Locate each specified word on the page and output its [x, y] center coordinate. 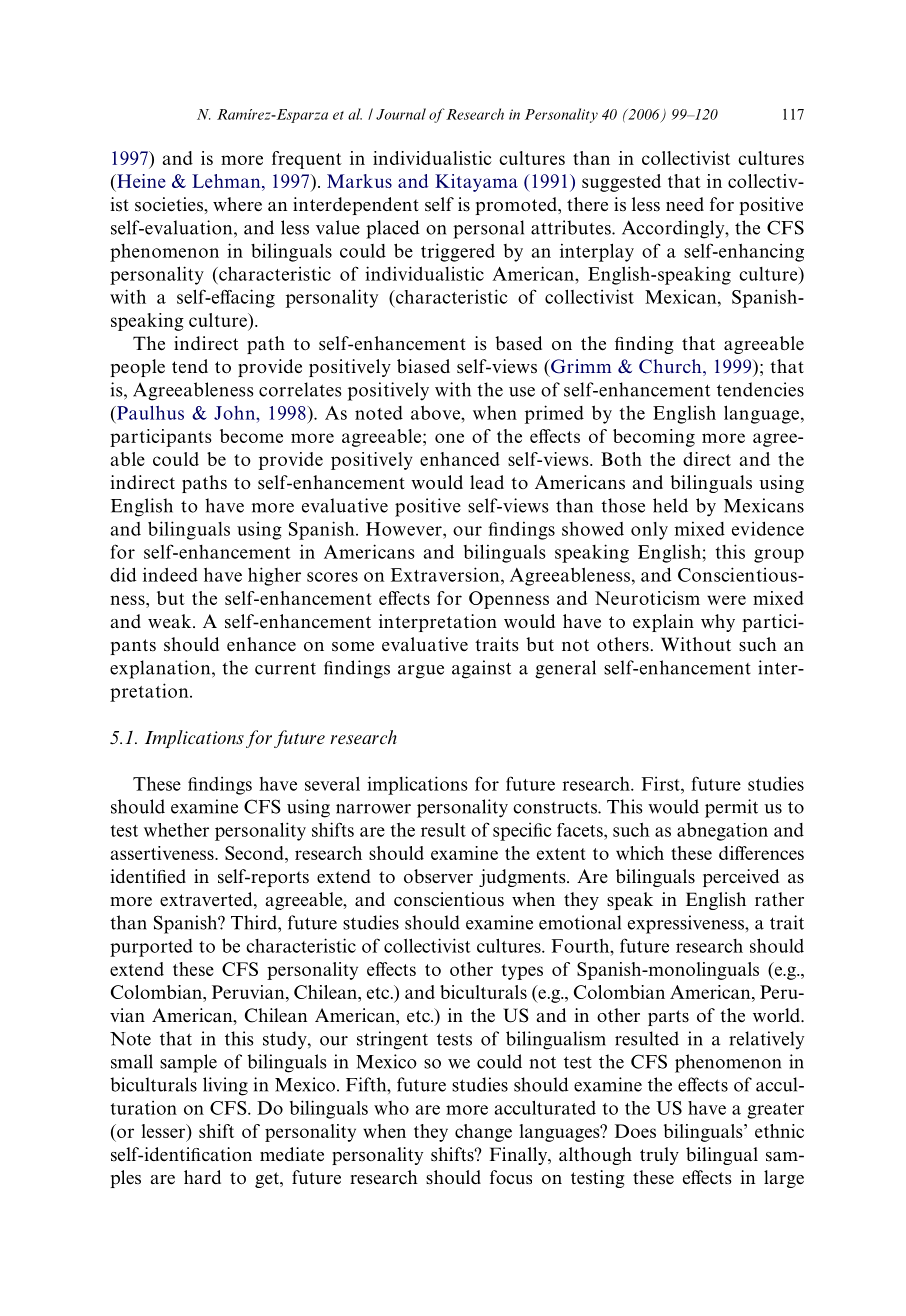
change [483, 1133]
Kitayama [476, 183]
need [685, 204]
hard [202, 1177]
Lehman [227, 181]
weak [171, 621]
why [718, 623]
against [481, 669]
